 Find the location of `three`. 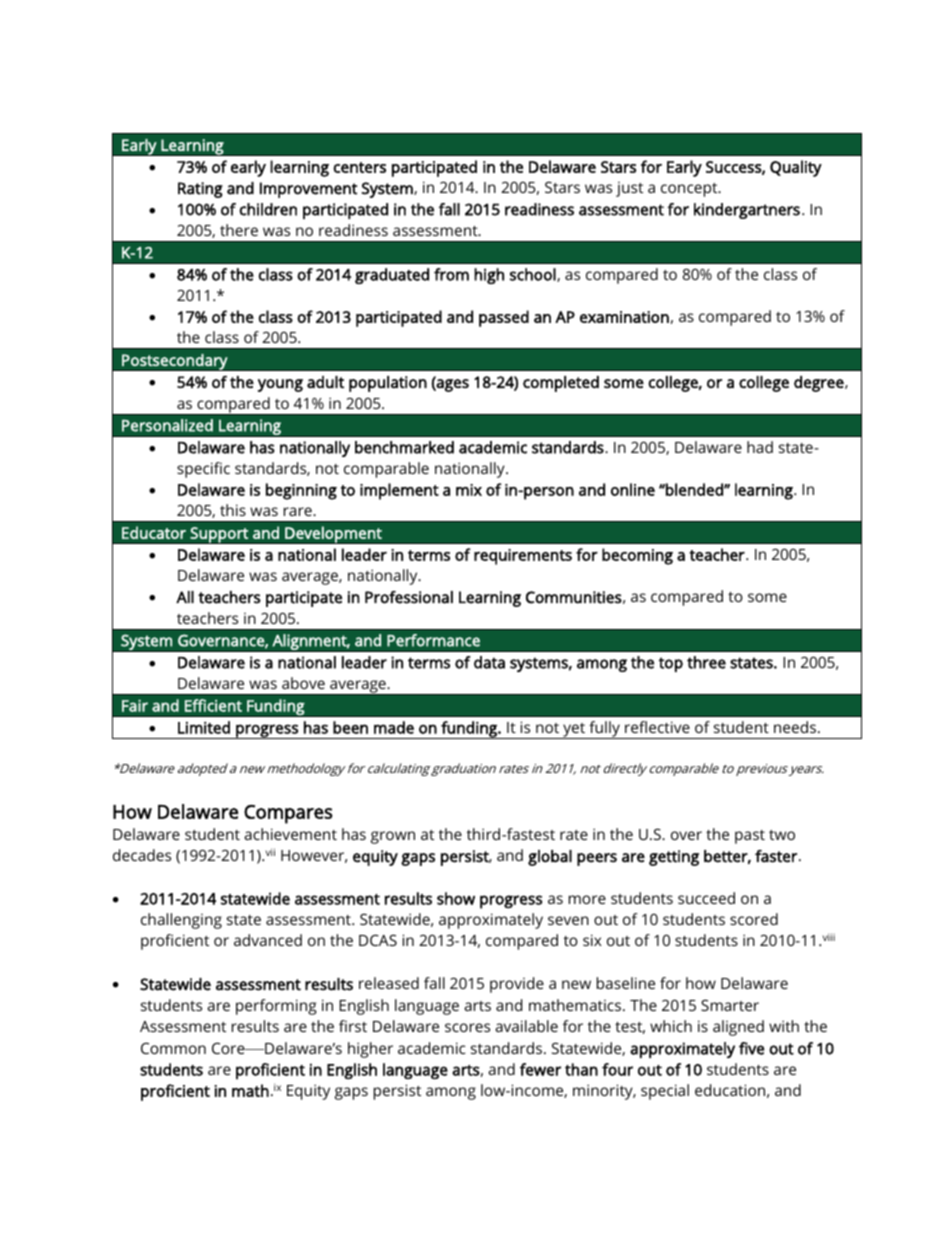

three is located at coordinates (706, 662).
